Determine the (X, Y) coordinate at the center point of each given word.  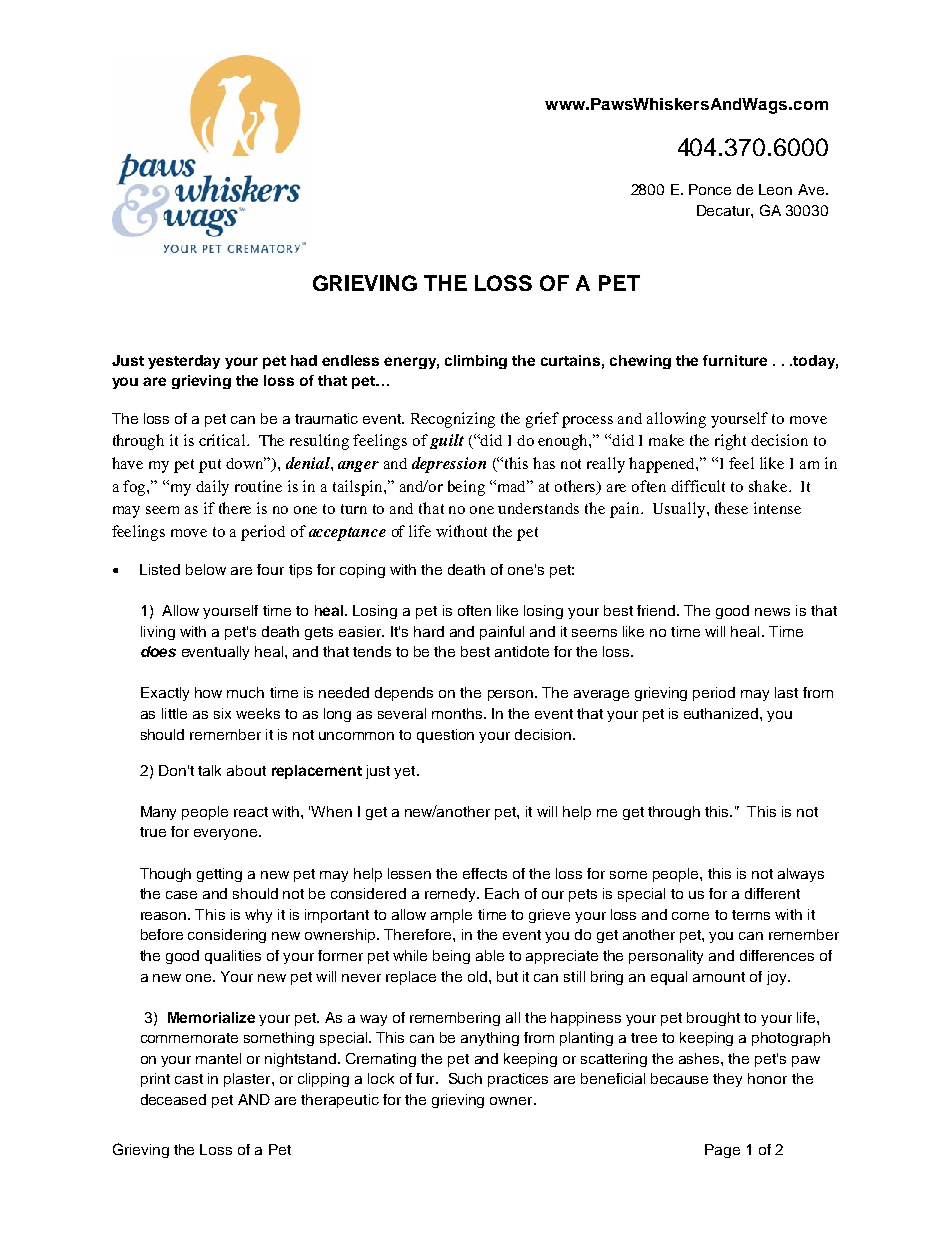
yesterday (184, 362)
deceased (173, 1099)
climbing (476, 362)
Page (722, 1151)
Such (465, 1078)
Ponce (710, 189)
